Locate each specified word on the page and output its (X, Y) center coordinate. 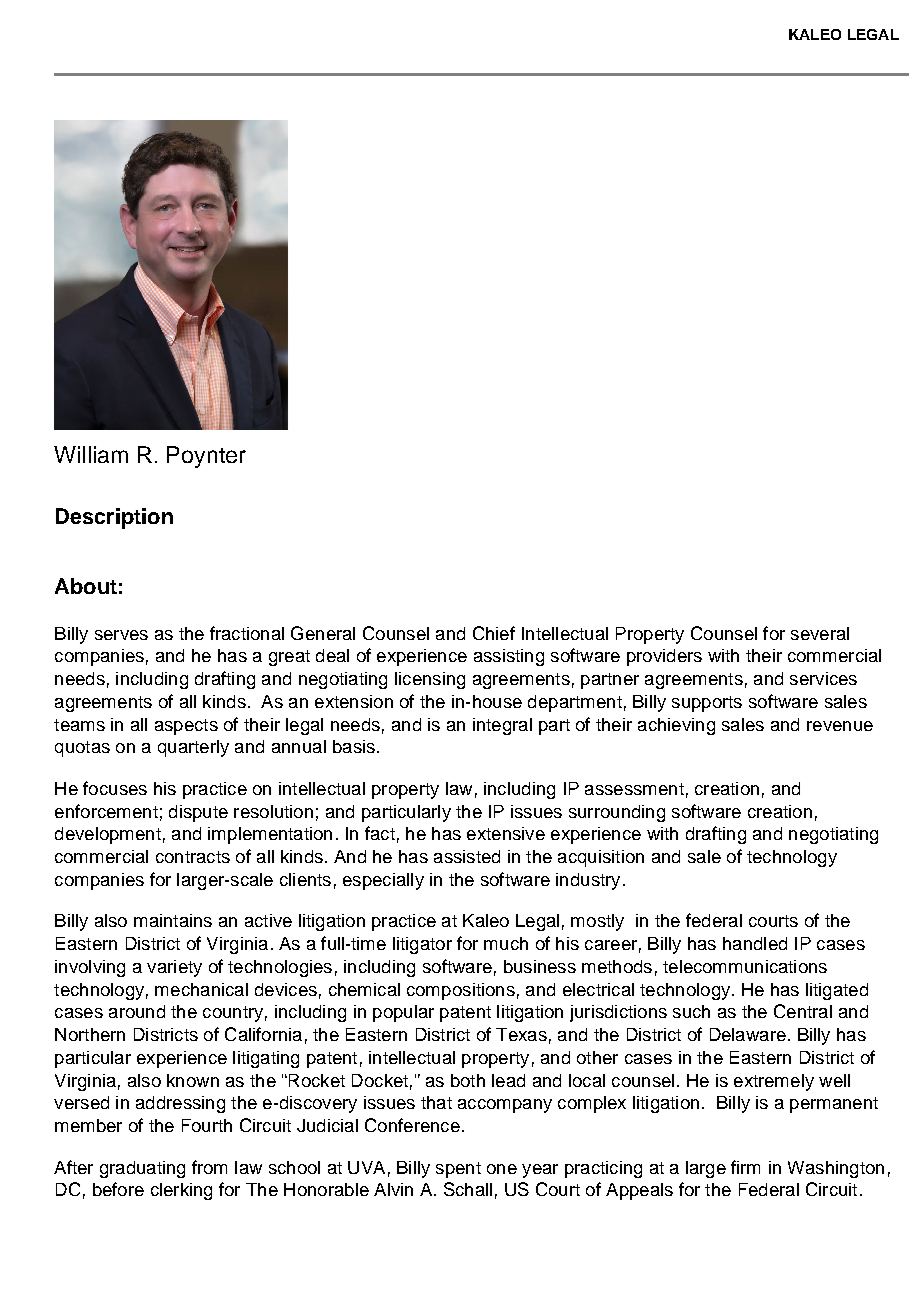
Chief (494, 633)
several (820, 633)
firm (745, 1167)
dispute (198, 813)
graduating (142, 1169)
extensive (506, 833)
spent (458, 1170)
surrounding (617, 813)
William (91, 454)
